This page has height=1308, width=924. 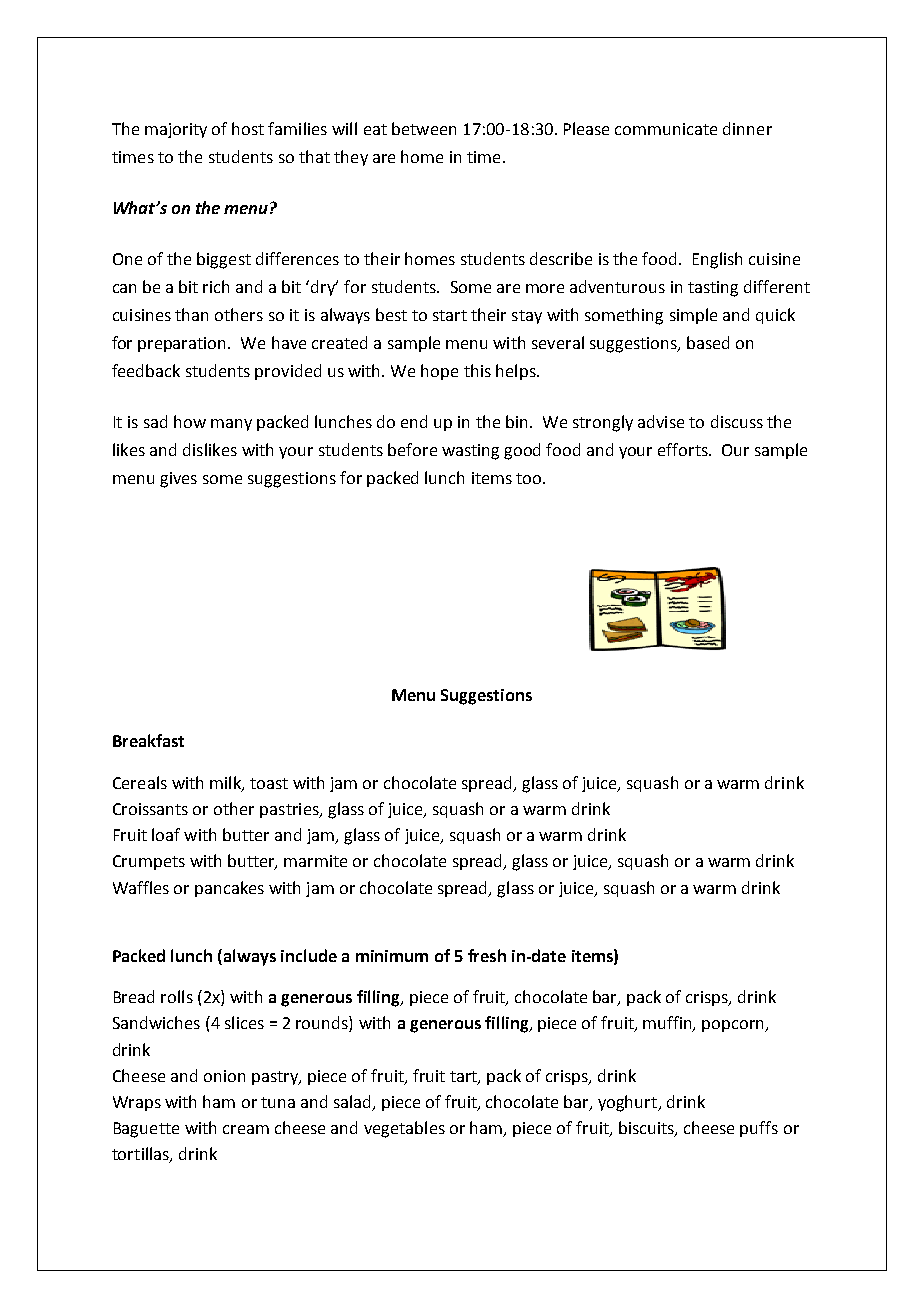 What do you see at coordinates (178, 480) in the page?
I see `gives` at bounding box center [178, 480].
